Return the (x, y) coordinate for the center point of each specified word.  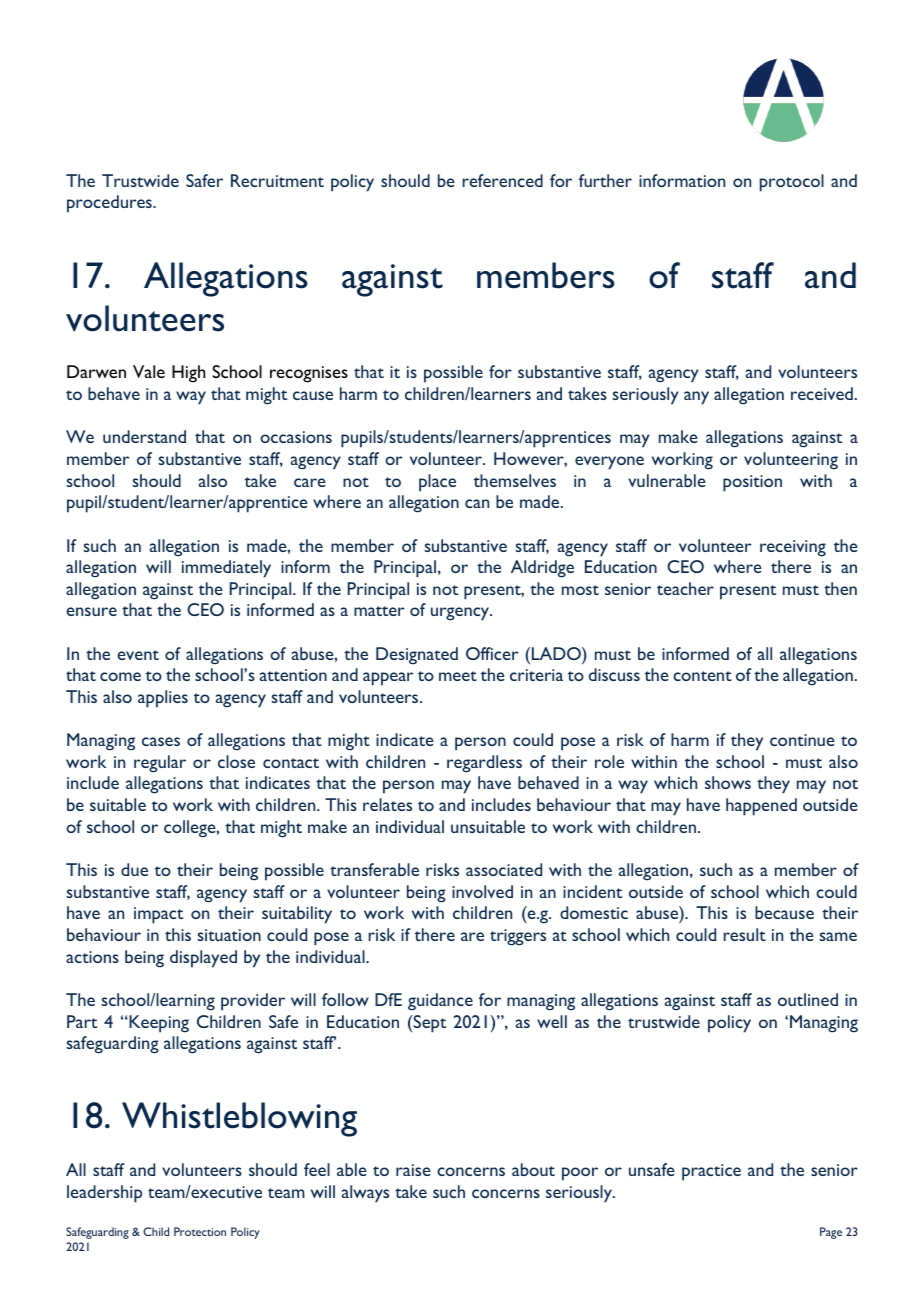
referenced (503, 180)
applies (163, 699)
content (702, 676)
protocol (792, 183)
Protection (200, 1231)
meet (458, 676)
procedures (110, 204)
